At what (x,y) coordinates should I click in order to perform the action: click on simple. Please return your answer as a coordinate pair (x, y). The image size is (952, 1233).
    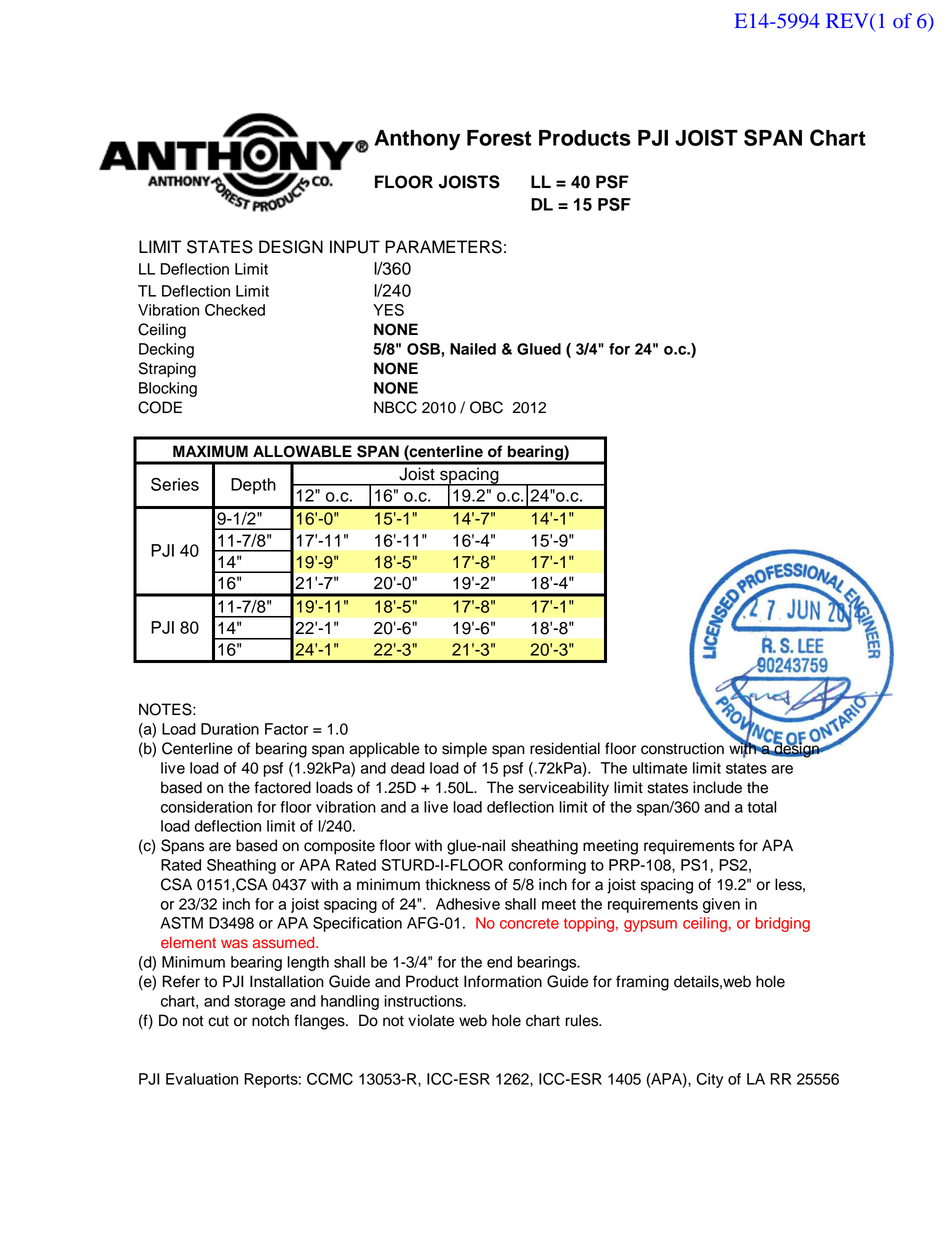
    Looking at the image, I should click on (464, 750).
